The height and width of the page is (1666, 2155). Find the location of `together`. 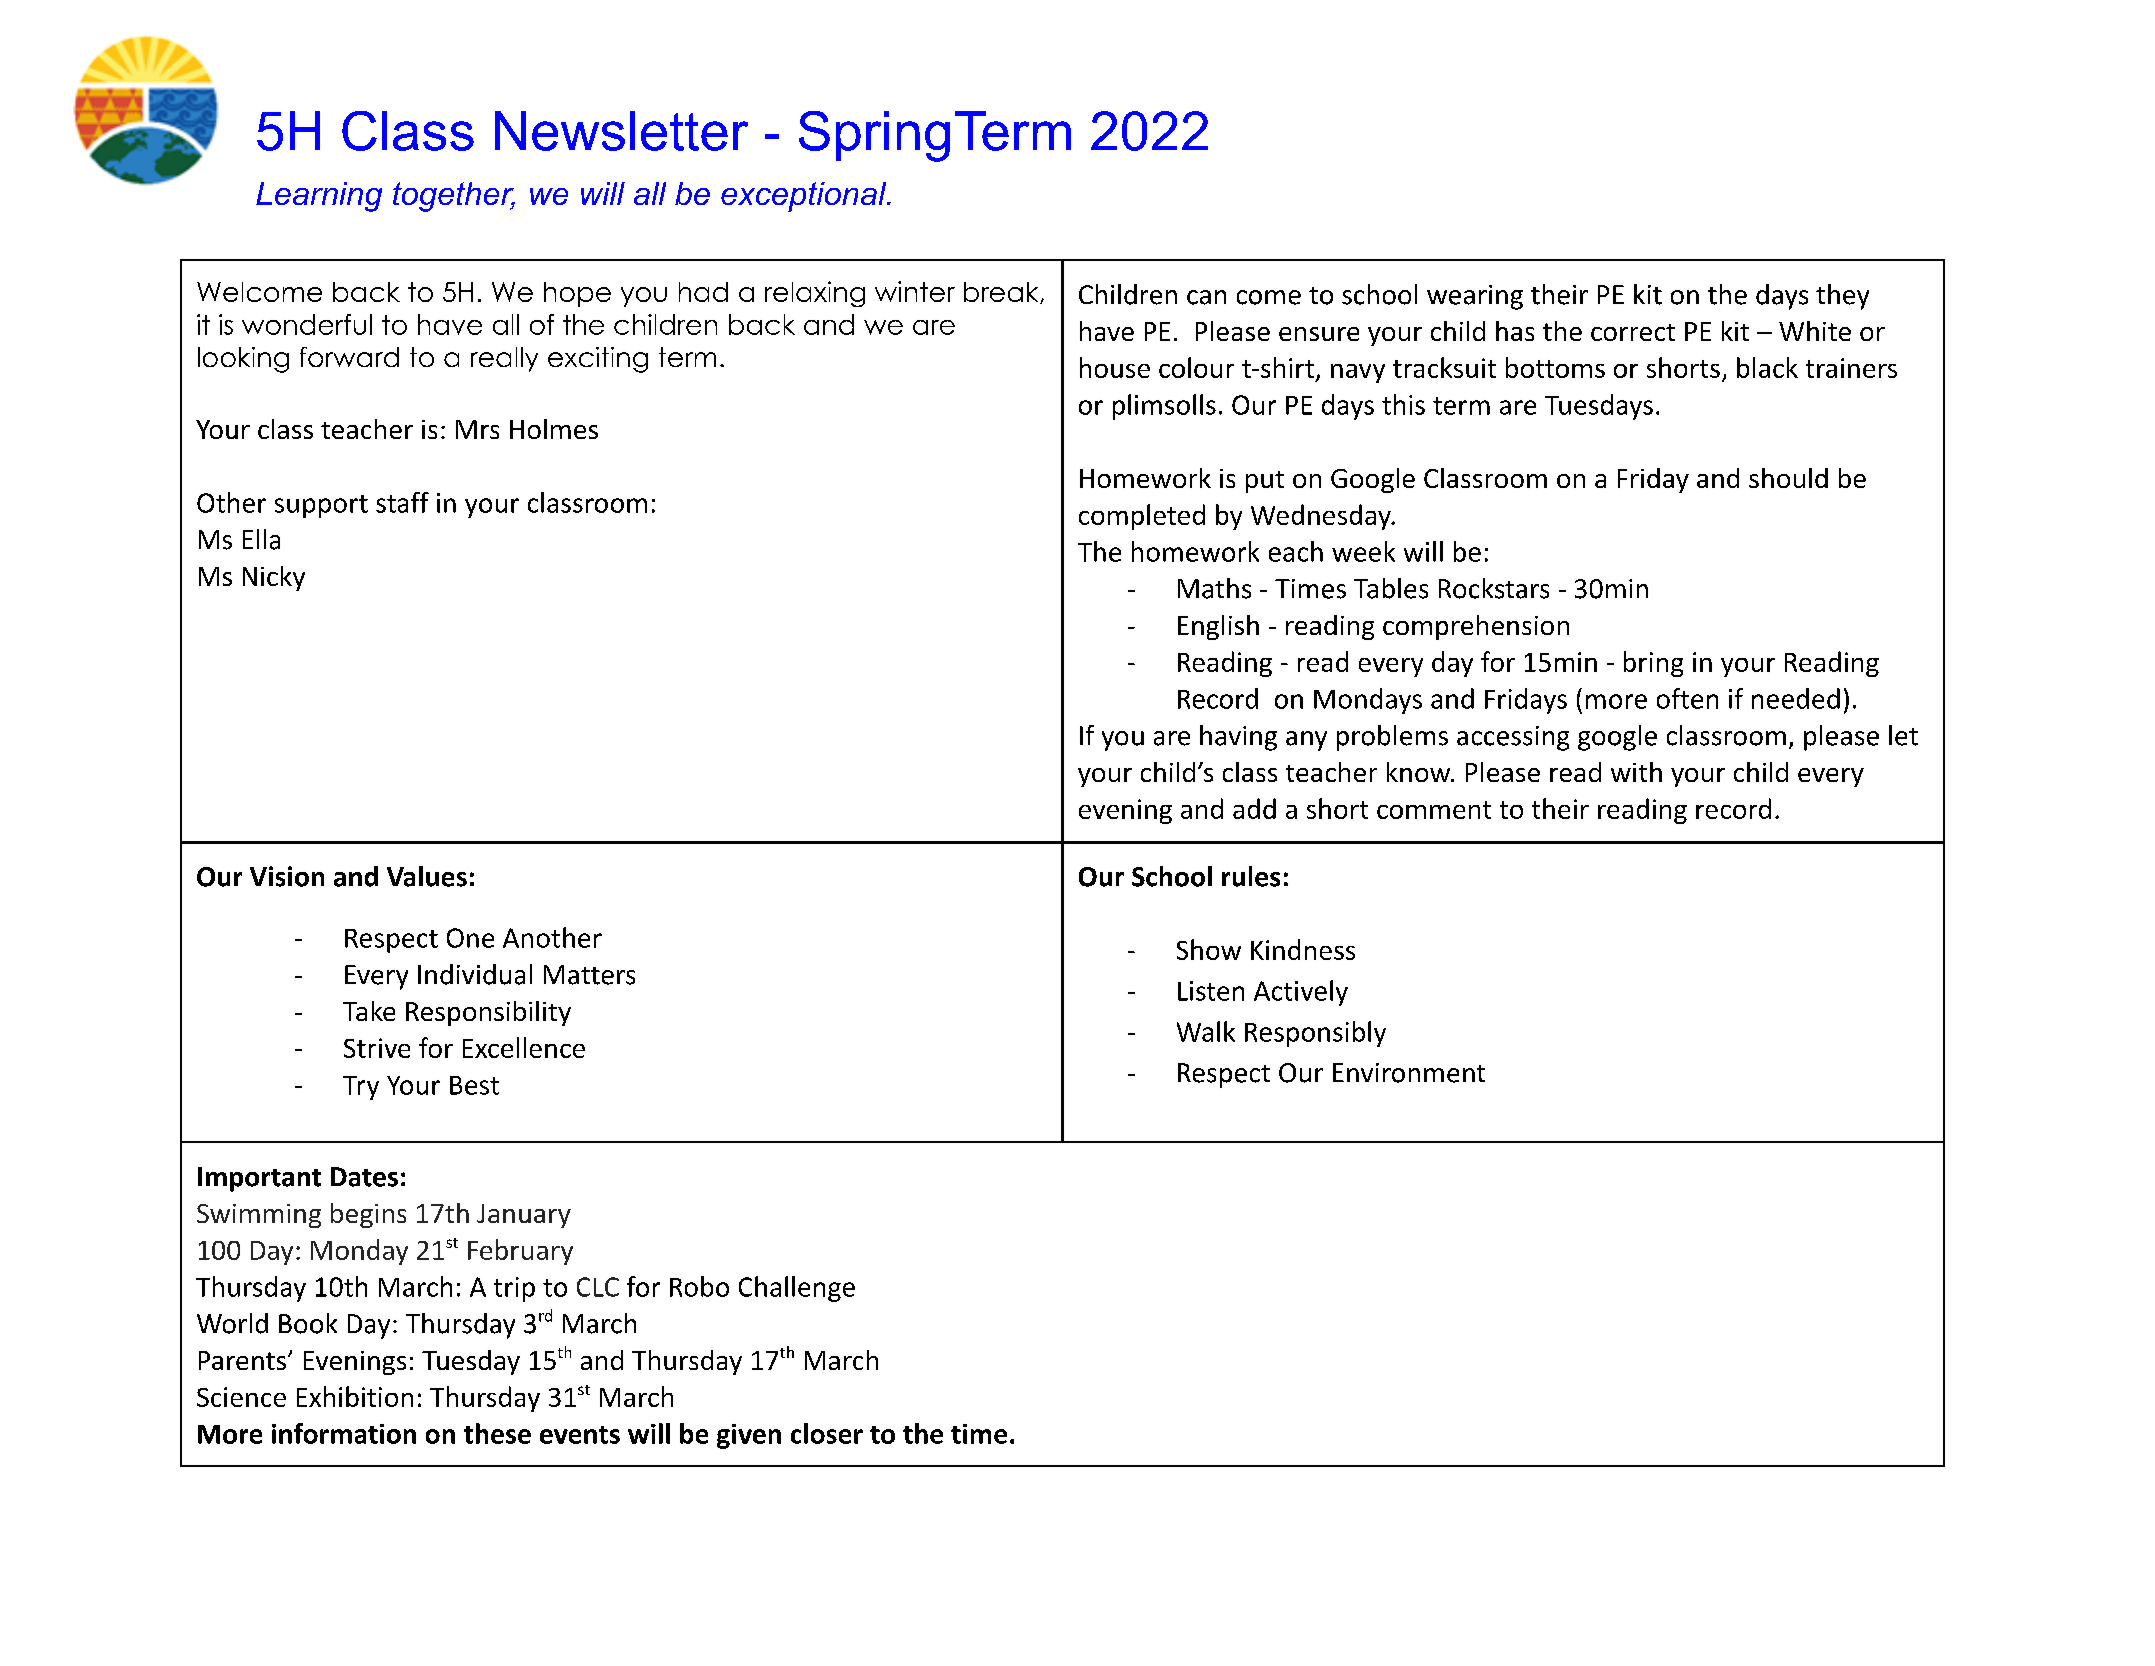

together is located at coordinates (454, 197).
